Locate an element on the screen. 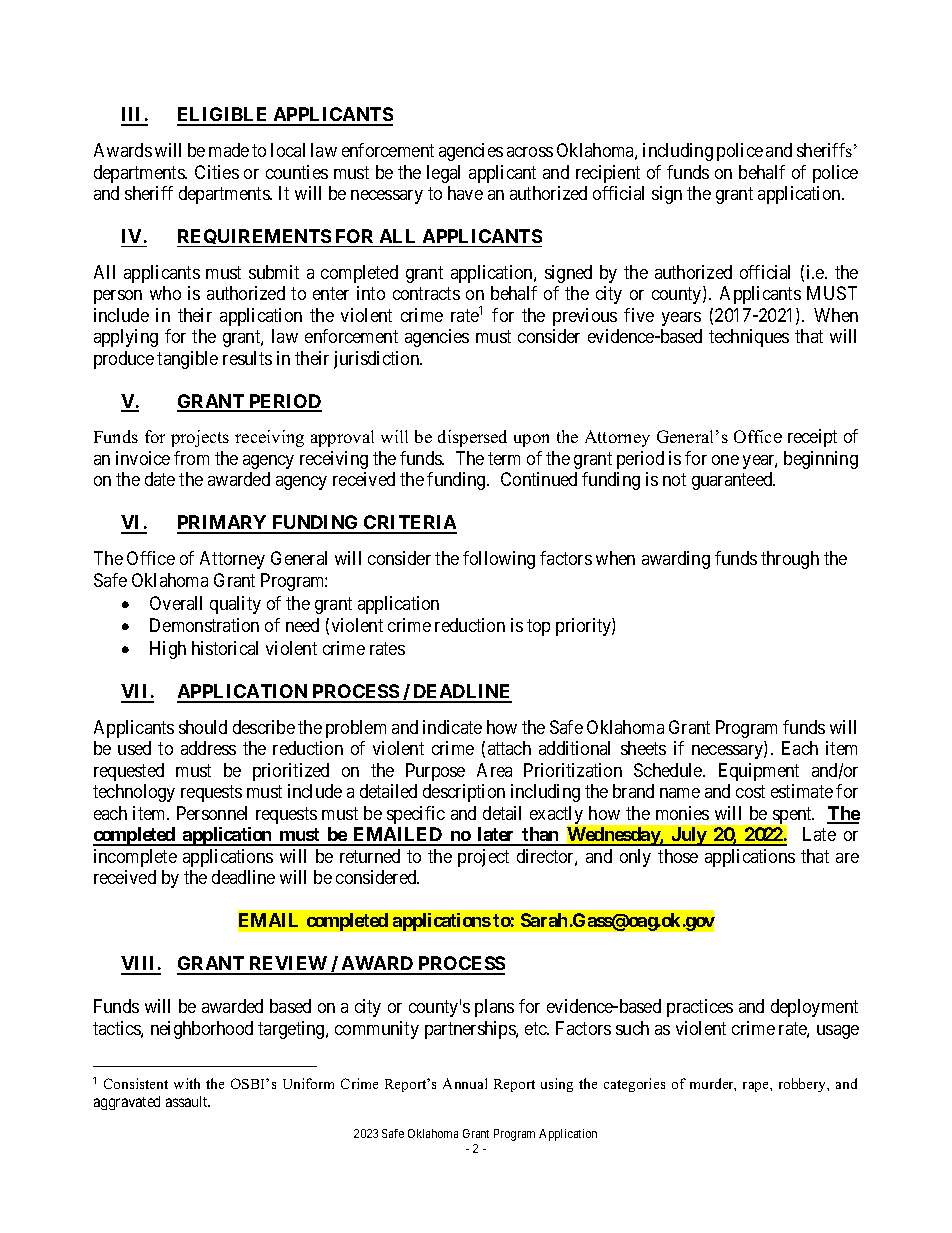 This screenshot has height=1233, width=952. tangible is located at coordinates (187, 360).
